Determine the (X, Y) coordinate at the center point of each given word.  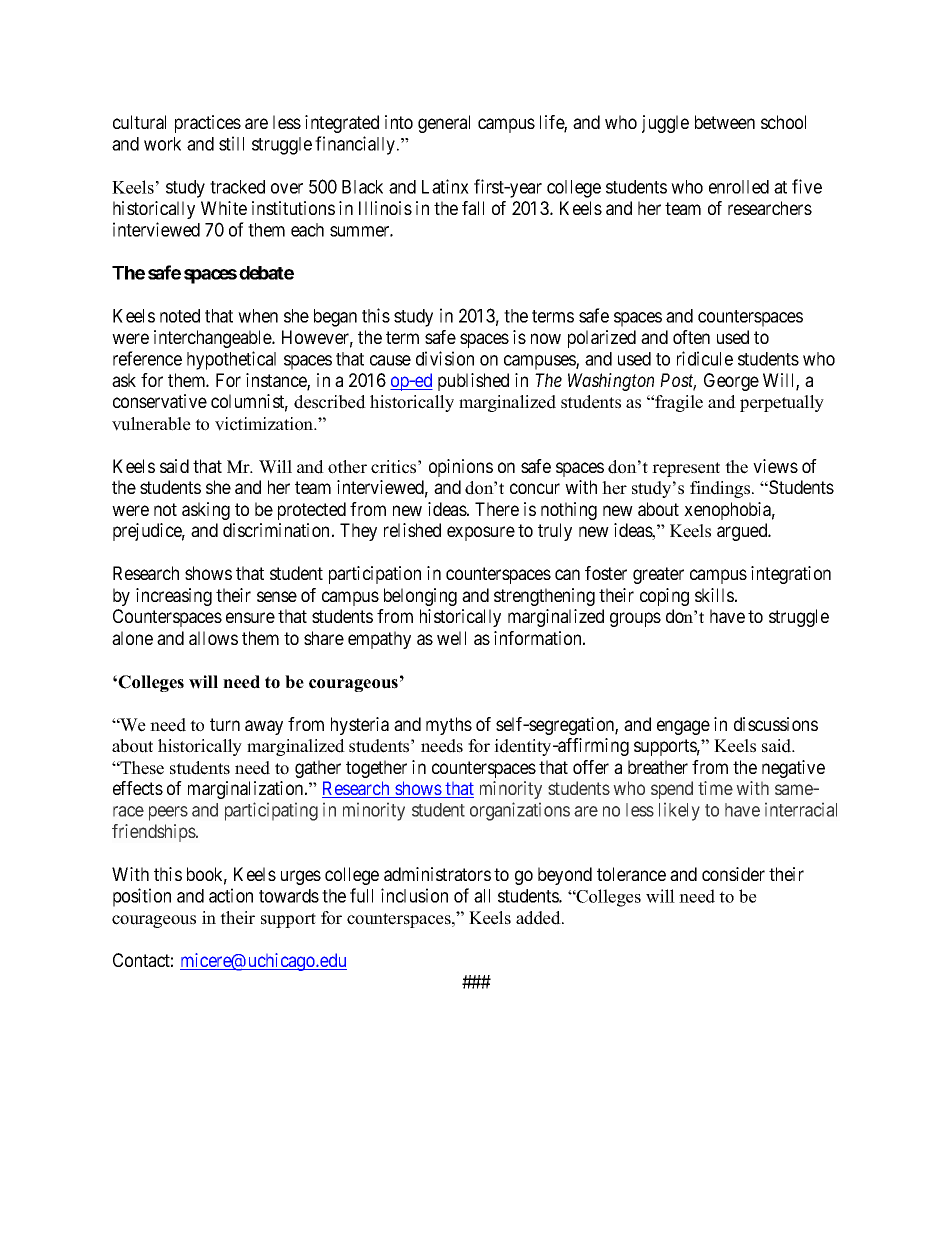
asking (206, 511)
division (445, 358)
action (231, 895)
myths (449, 726)
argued (743, 532)
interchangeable (213, 339)
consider (733, 874)
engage (683, 727)
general (444, 124)
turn (225, 724)
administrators (437, 874)
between (725, 122)
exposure (481, 533)
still (231, 143)
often (691, 337)
